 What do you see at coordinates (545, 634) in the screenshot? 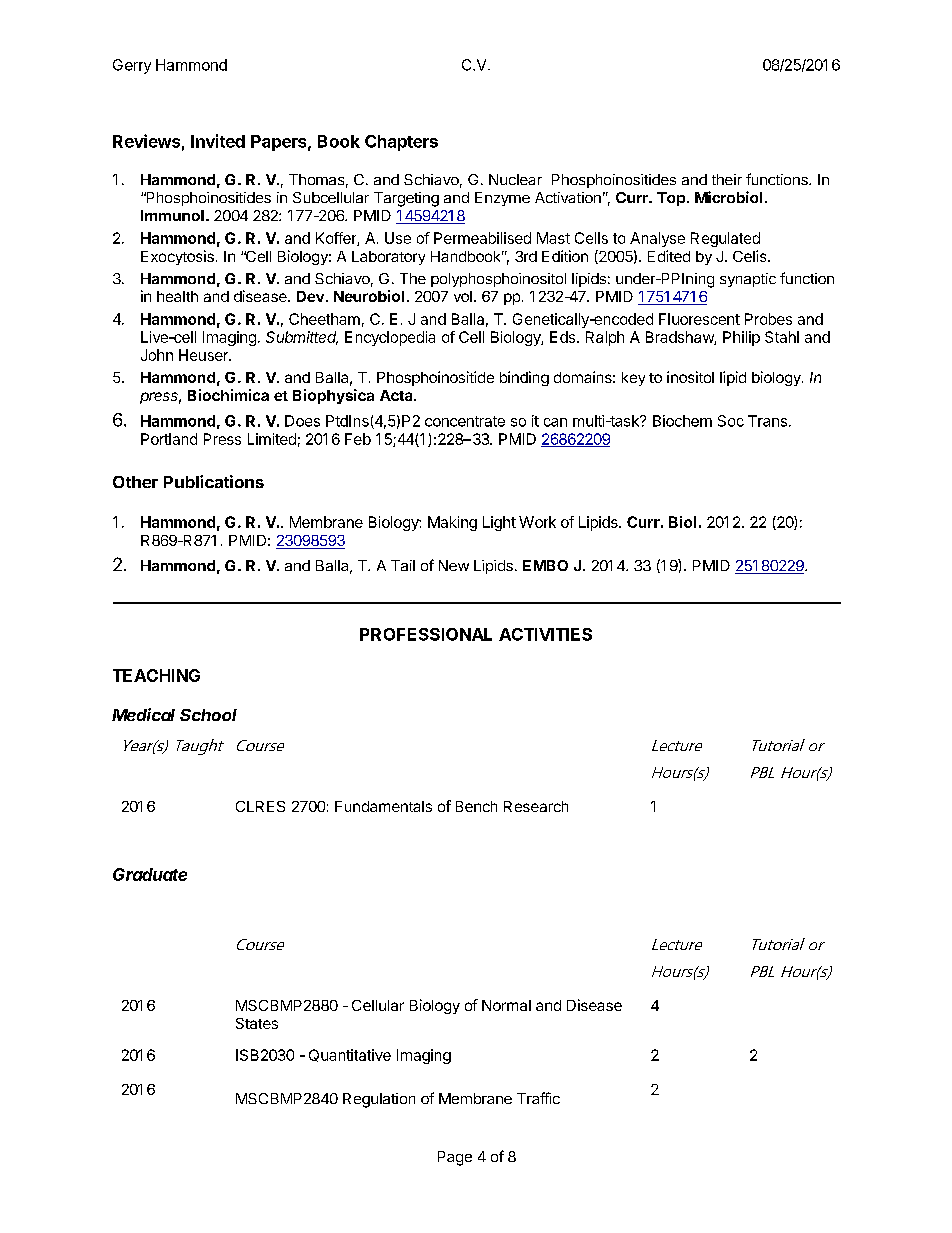
I see `ACTIVITIES` at bounding box center [545, 634].
